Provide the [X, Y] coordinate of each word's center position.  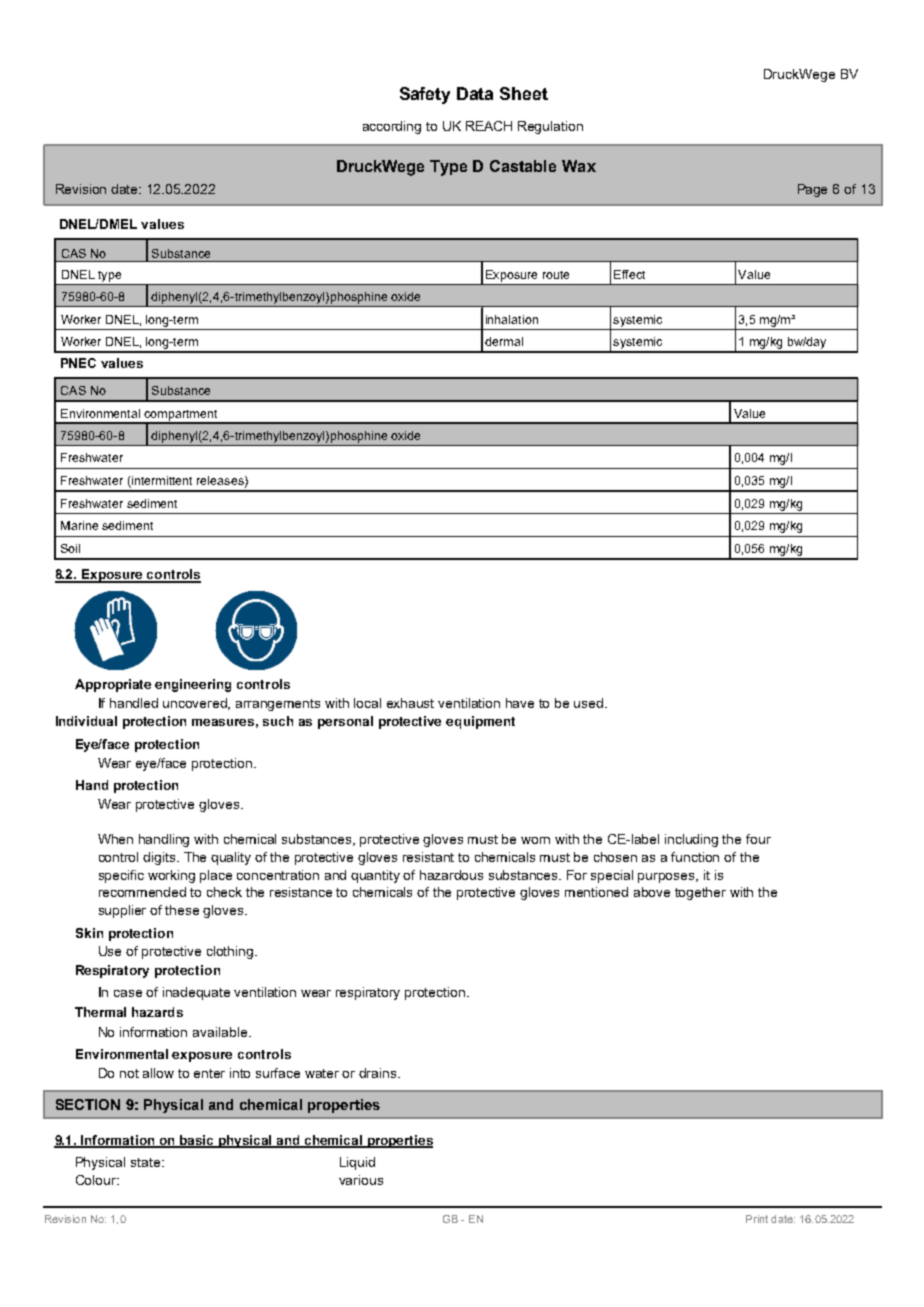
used [590, 703]
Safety [425, 95]
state [147, 1162]
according [392, 127]
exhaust [410, 703]
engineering [193, 685]
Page [812, 190]
